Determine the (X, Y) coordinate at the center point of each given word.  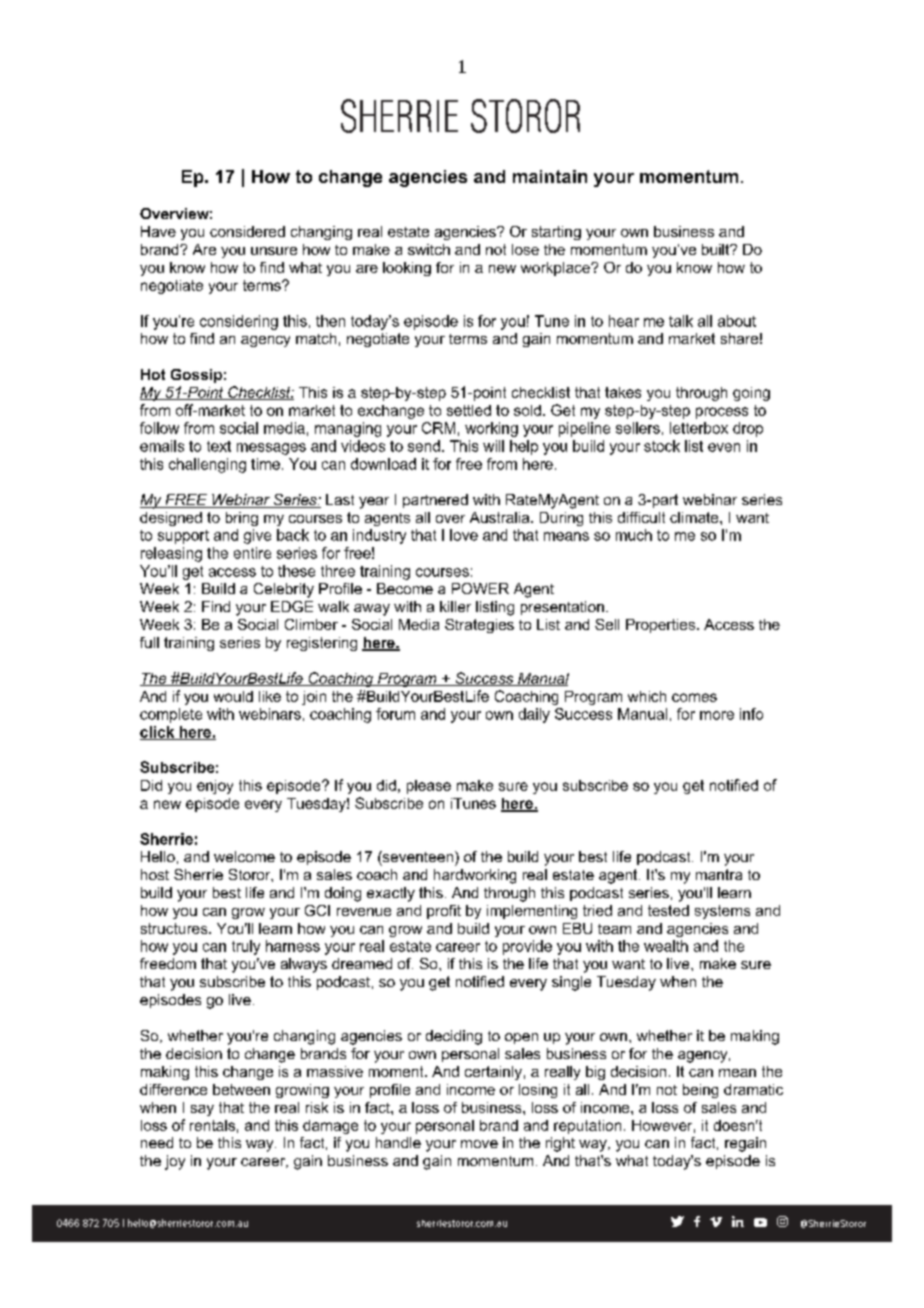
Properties (662, 626)
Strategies (479, 626)
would (233, 696)
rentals (212, 1125)
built (717, 249)
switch (429, 249)
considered (247, 231)
